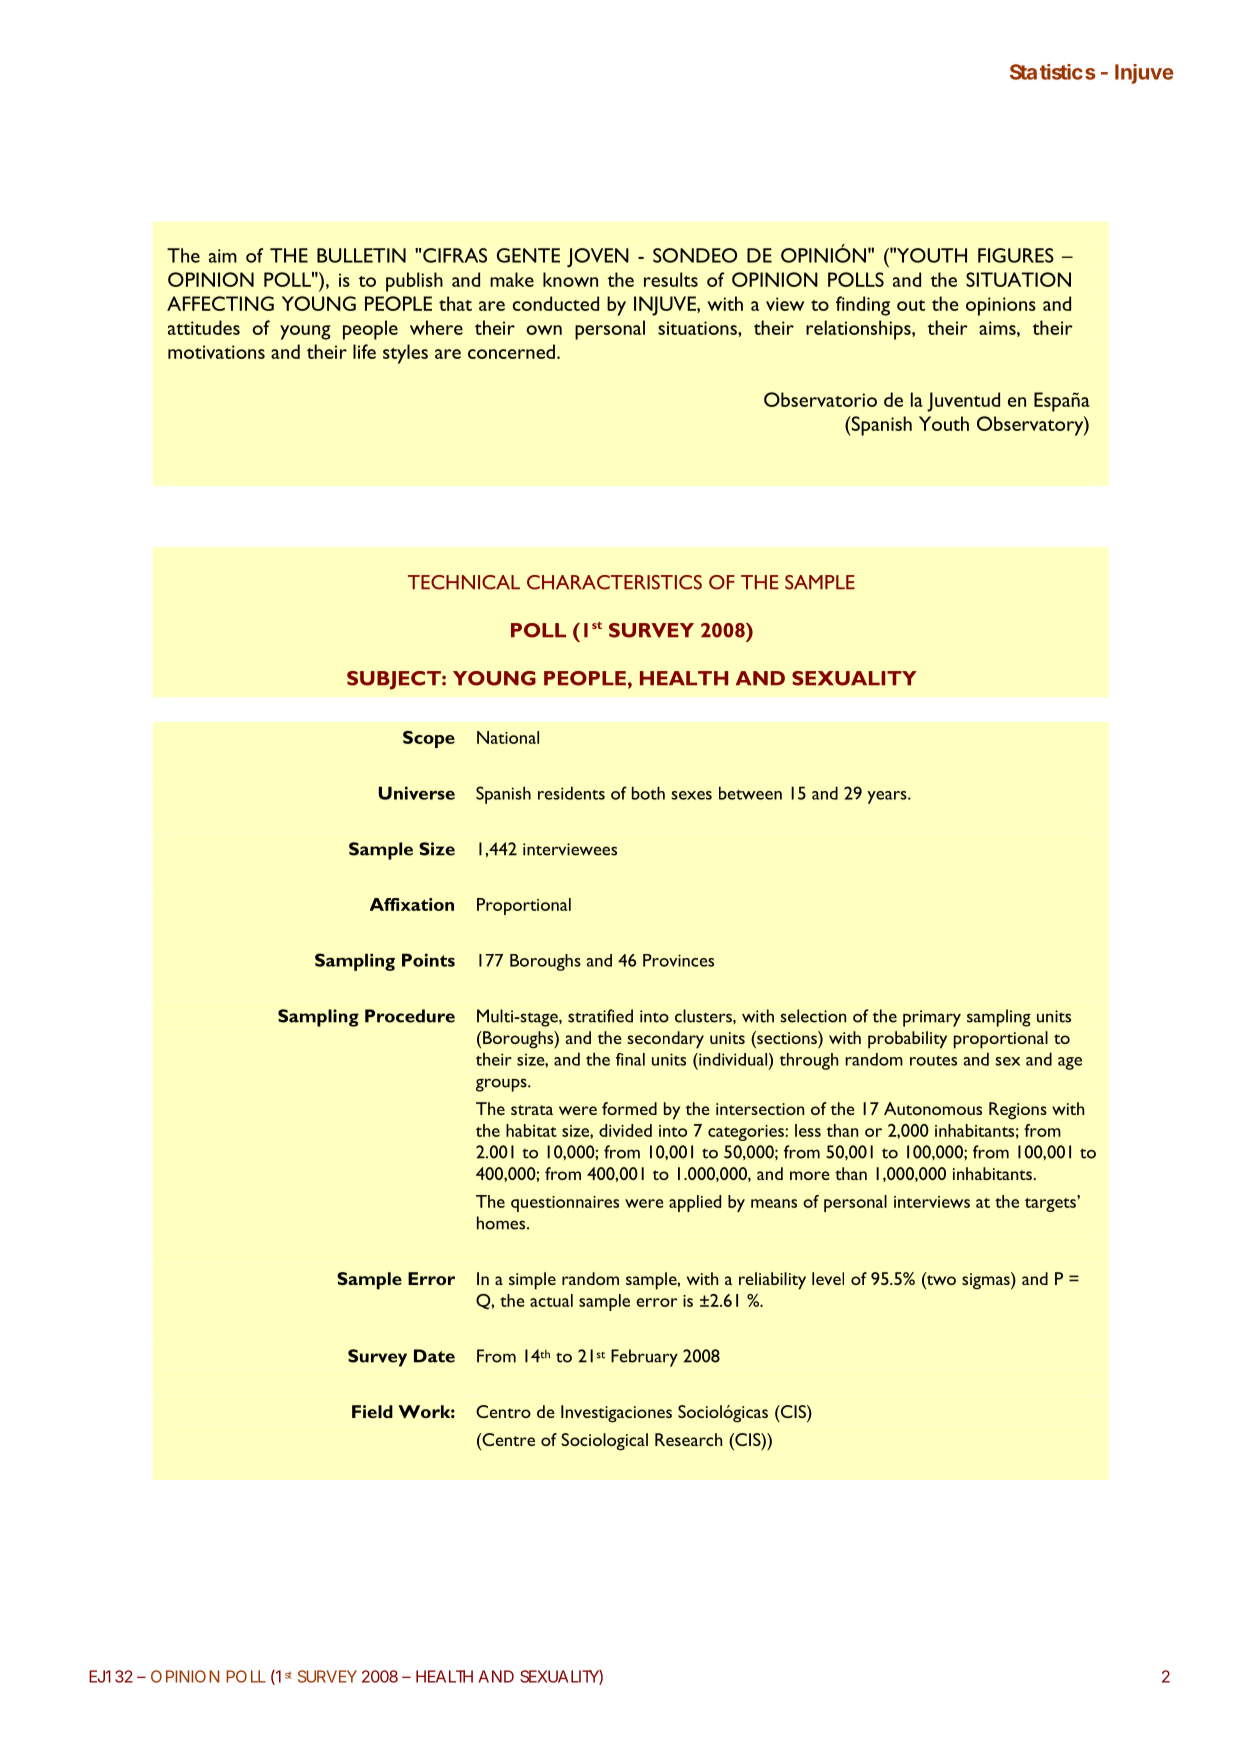 This screenshot has height=1745, width=1233. I want to click on Field, so click(372, 1411).
